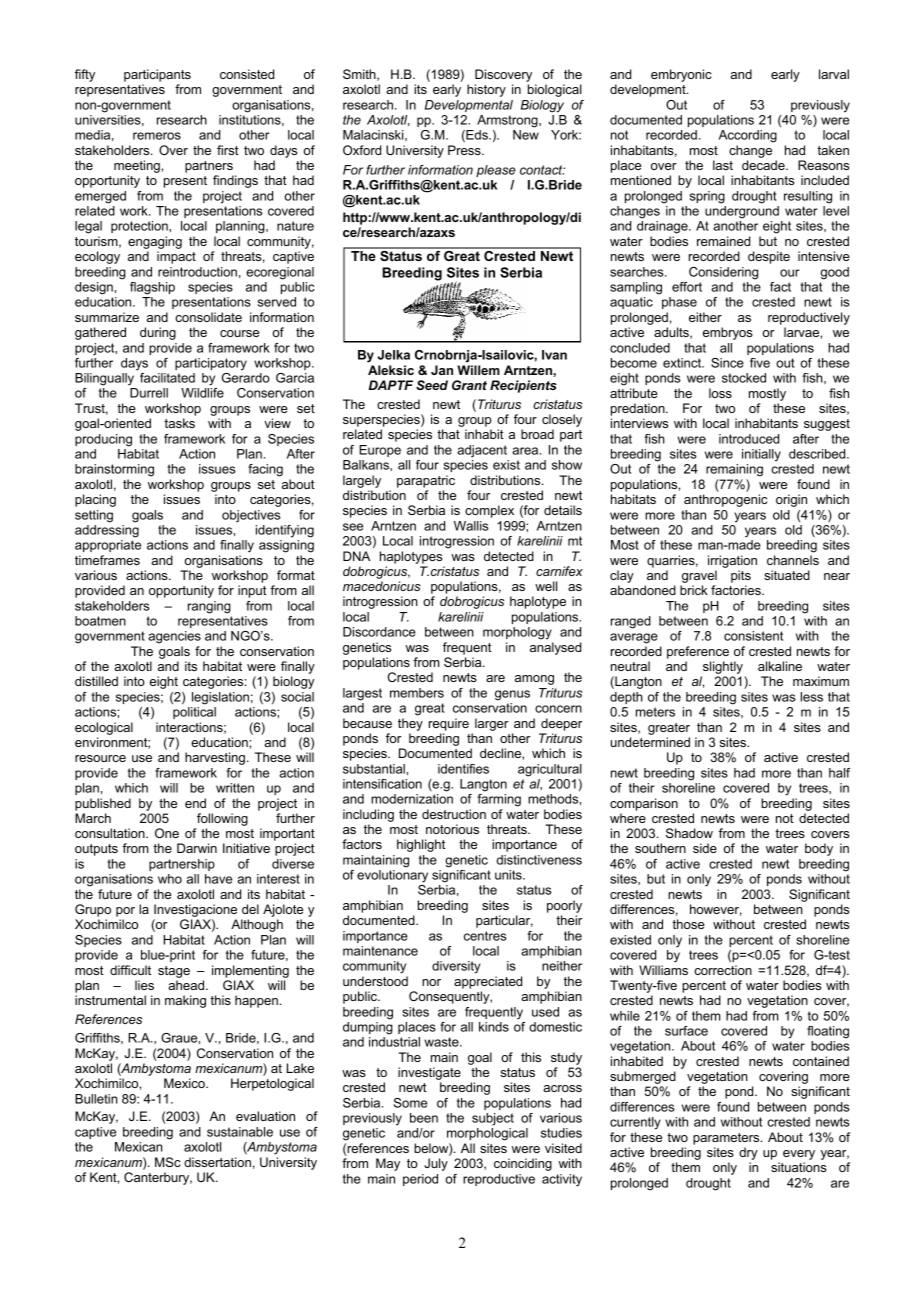 The height and width of the page is (1308, 924). What do you see at coordinates (761, 455) in the page?
I see `initially` at bounding box center [761, 455].
